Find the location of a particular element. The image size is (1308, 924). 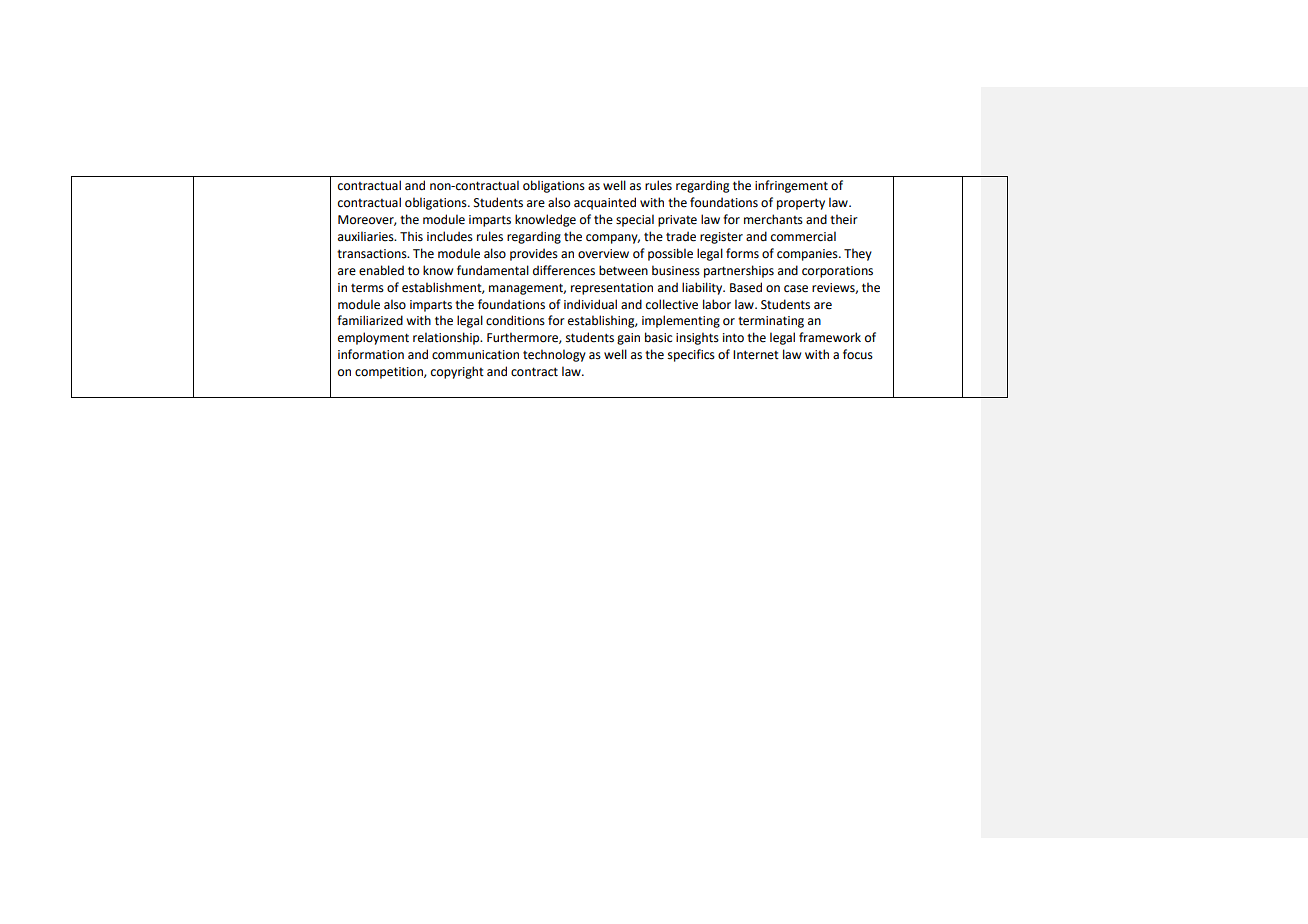

familiarized is located at coordinates (370, 320).
